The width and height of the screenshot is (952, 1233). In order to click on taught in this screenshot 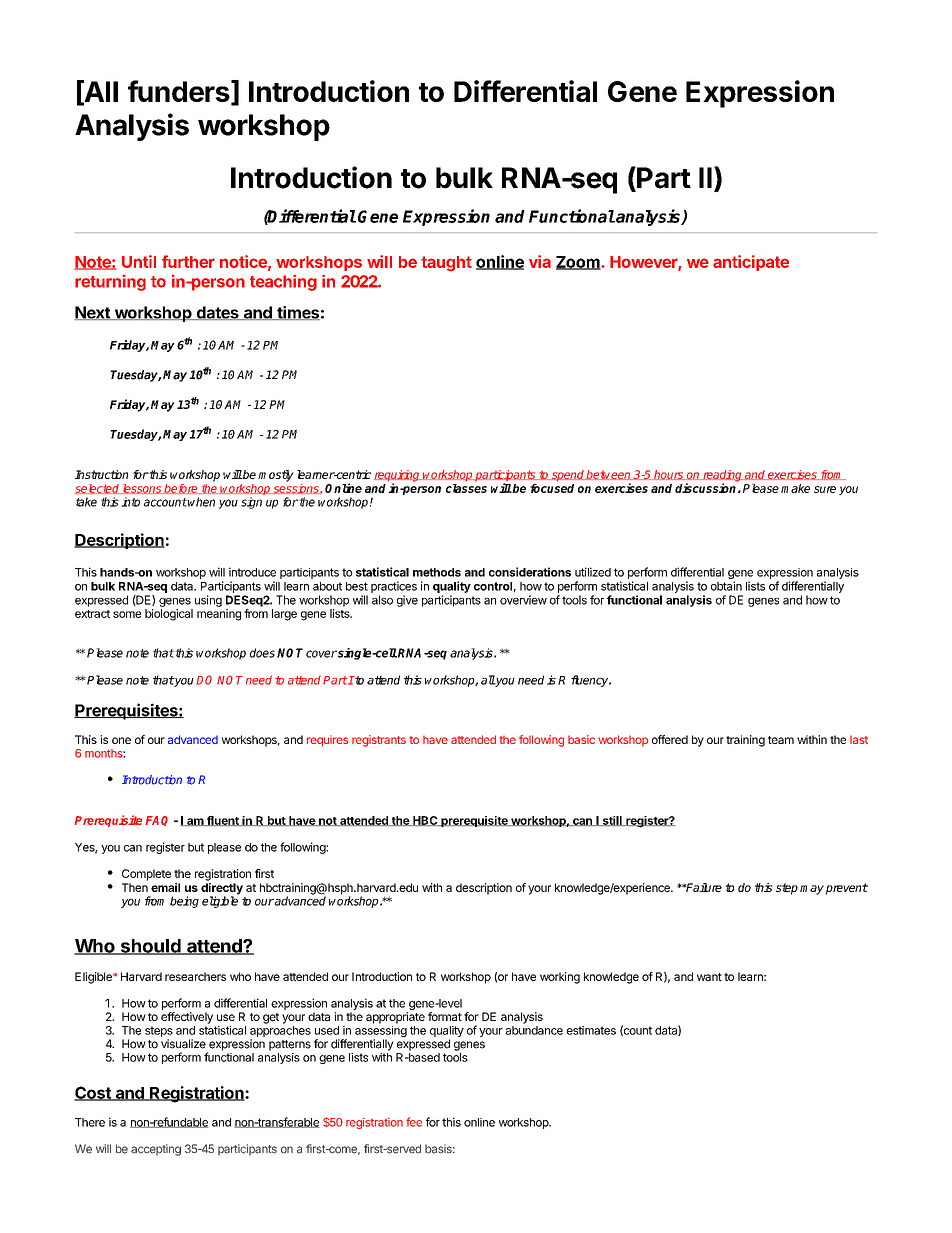, I will do `click(446, 264)`.
